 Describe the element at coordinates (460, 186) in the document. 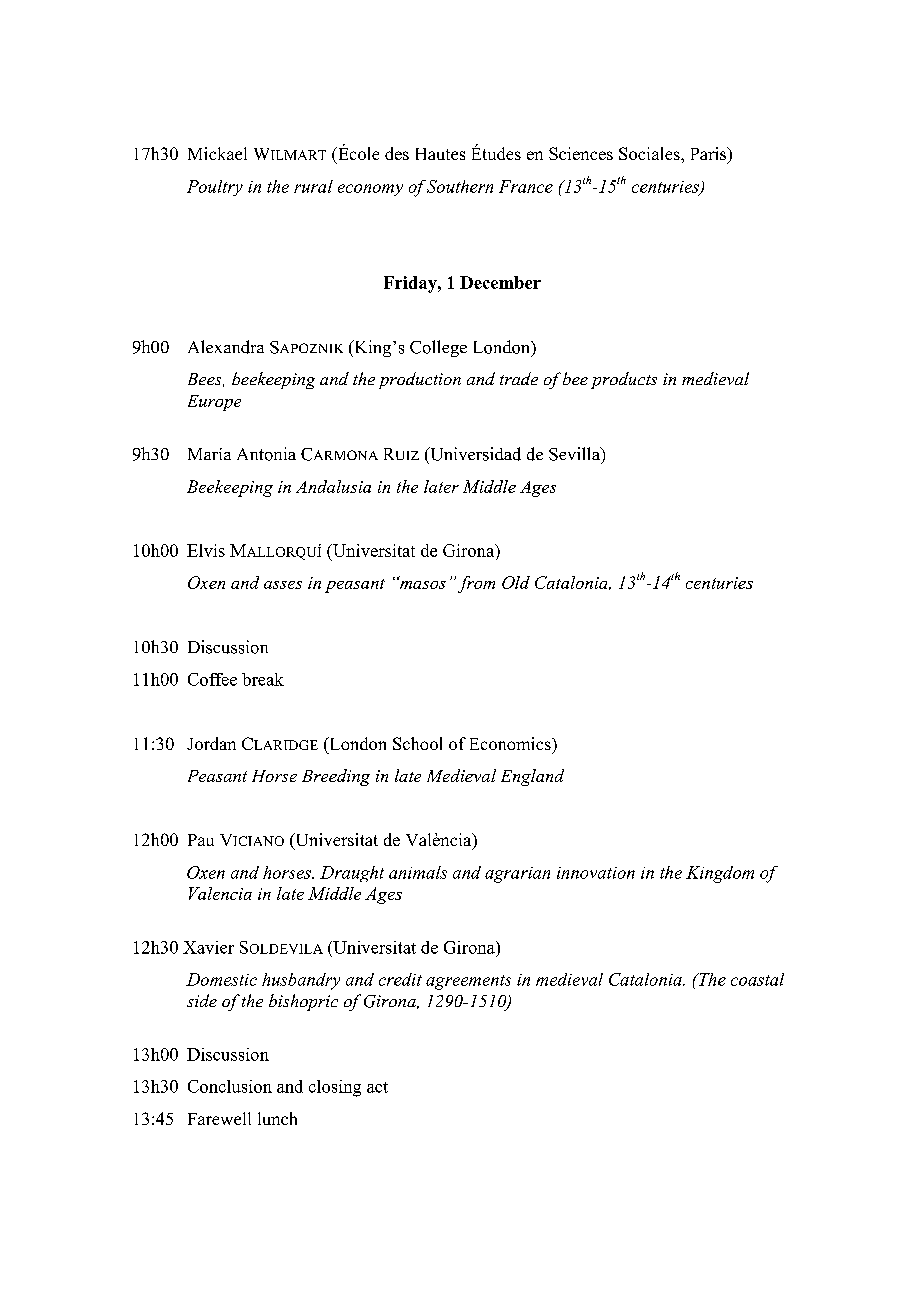

I see `Southern` at that location.
